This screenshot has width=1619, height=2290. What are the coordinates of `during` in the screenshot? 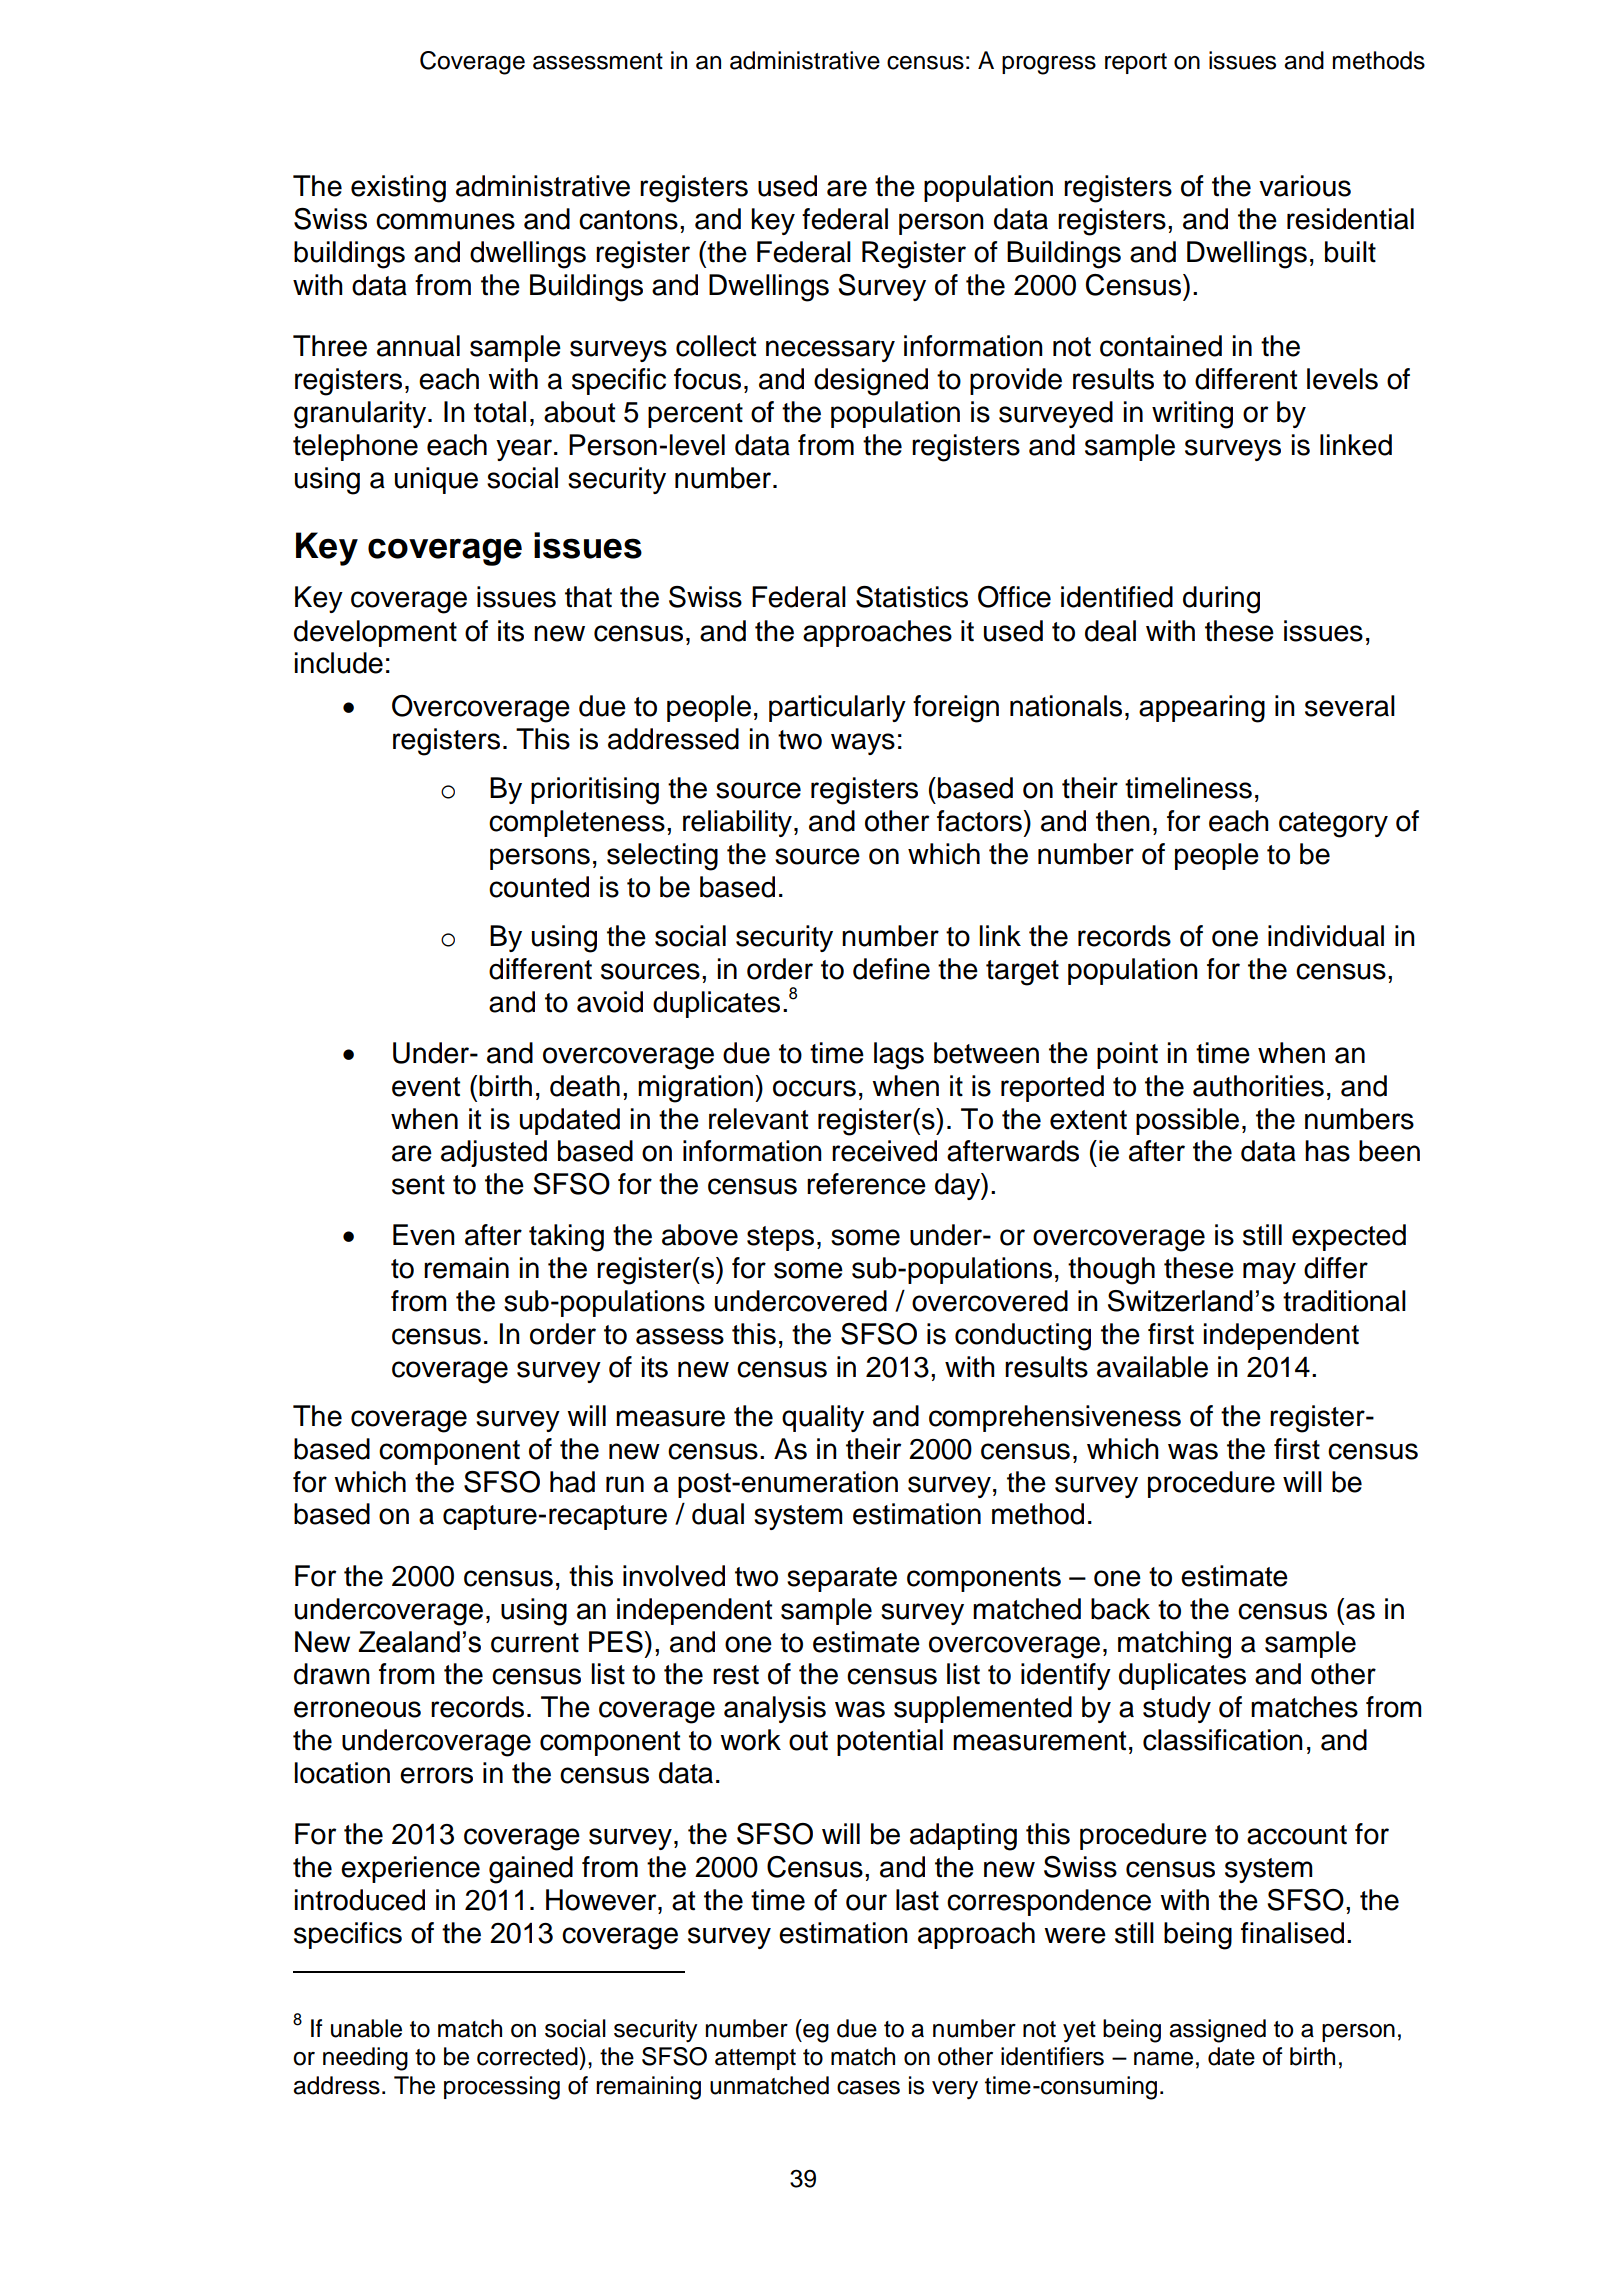 It's located at (1221, 600).
